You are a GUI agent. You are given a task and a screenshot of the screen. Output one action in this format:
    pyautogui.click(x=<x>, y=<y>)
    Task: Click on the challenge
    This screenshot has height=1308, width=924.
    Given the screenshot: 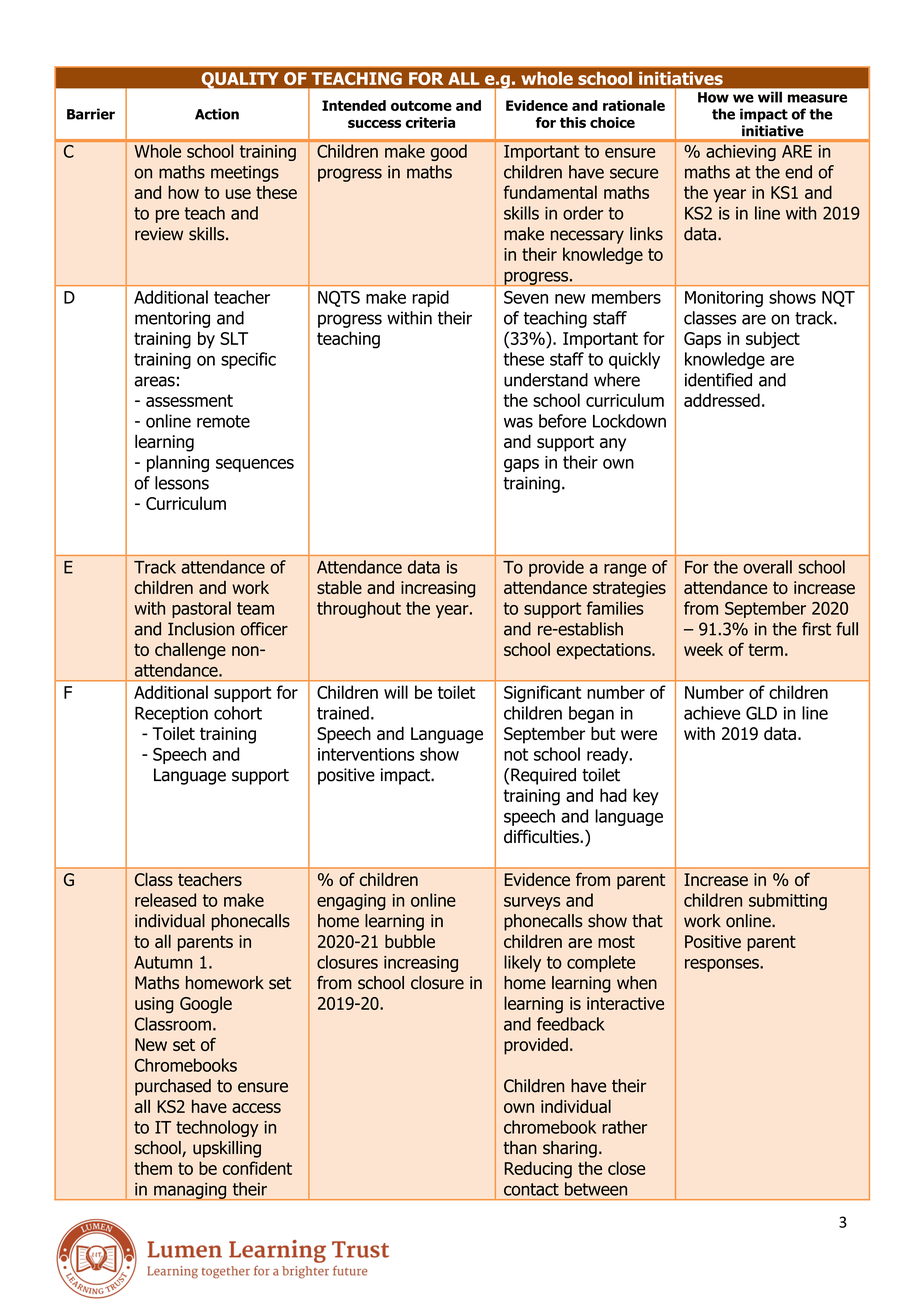 What is the action you would take?
    pyautogui.click(x=190, y=651)
